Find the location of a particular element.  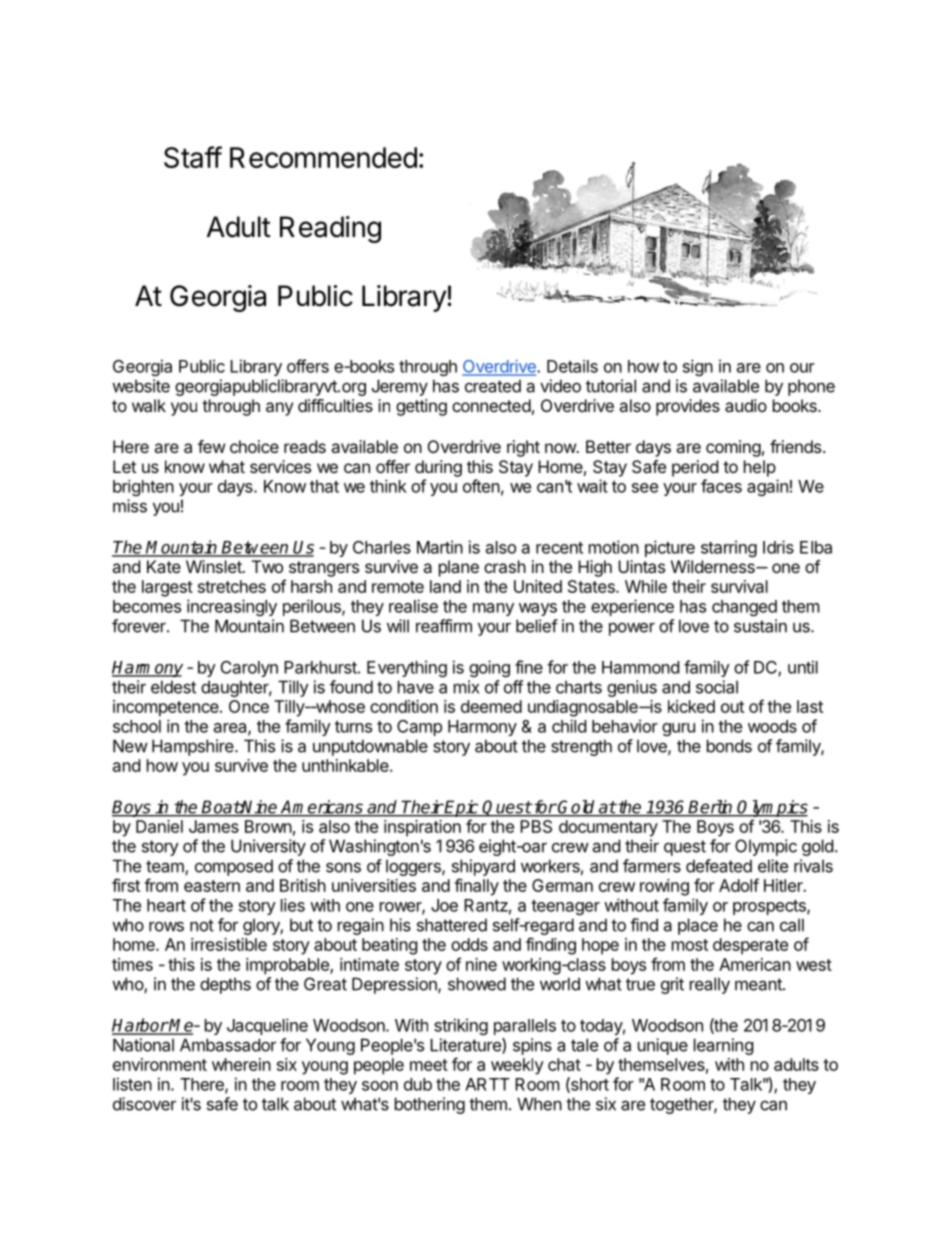

Reading is located at coordinates (330, 229).
